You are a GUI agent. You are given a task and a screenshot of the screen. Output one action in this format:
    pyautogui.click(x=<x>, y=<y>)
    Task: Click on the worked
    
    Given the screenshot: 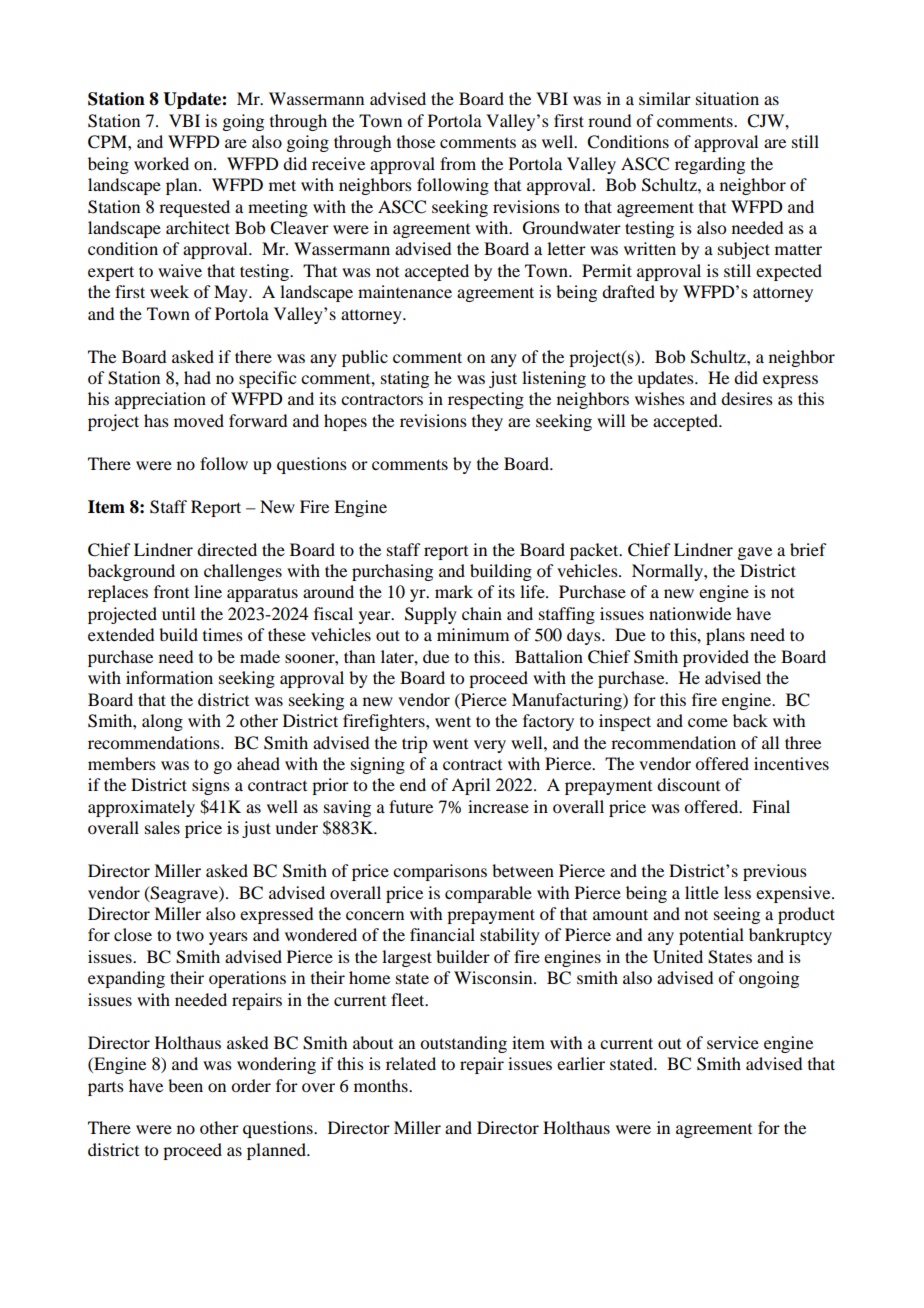 What is the action you would take?
    pyautogui.click(x=161, y=163)
